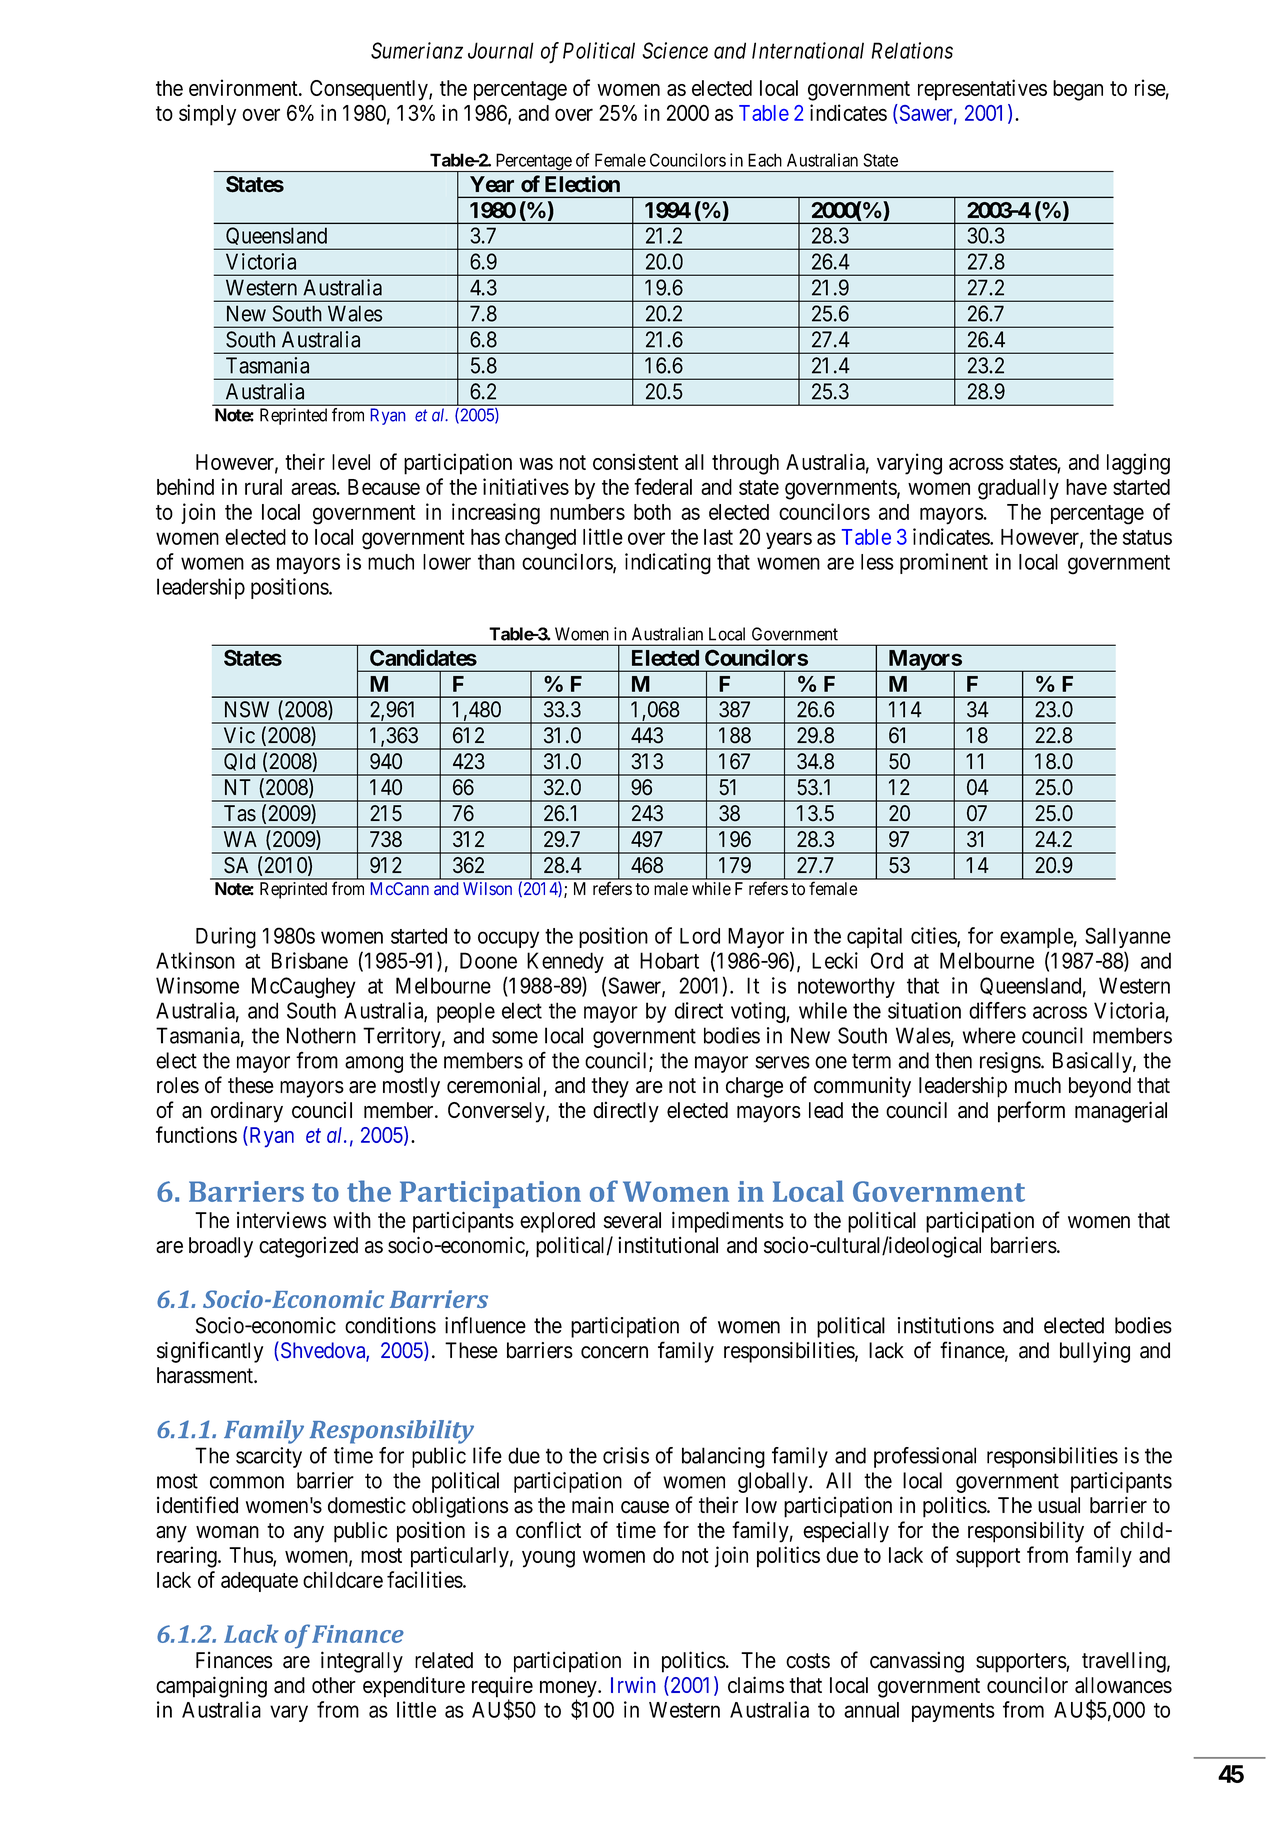 This page has height=1822, width=1288. What do you see at coordinates (362, 1662) in the page?
I see `integrally` at bounding box center [362, 1662].
